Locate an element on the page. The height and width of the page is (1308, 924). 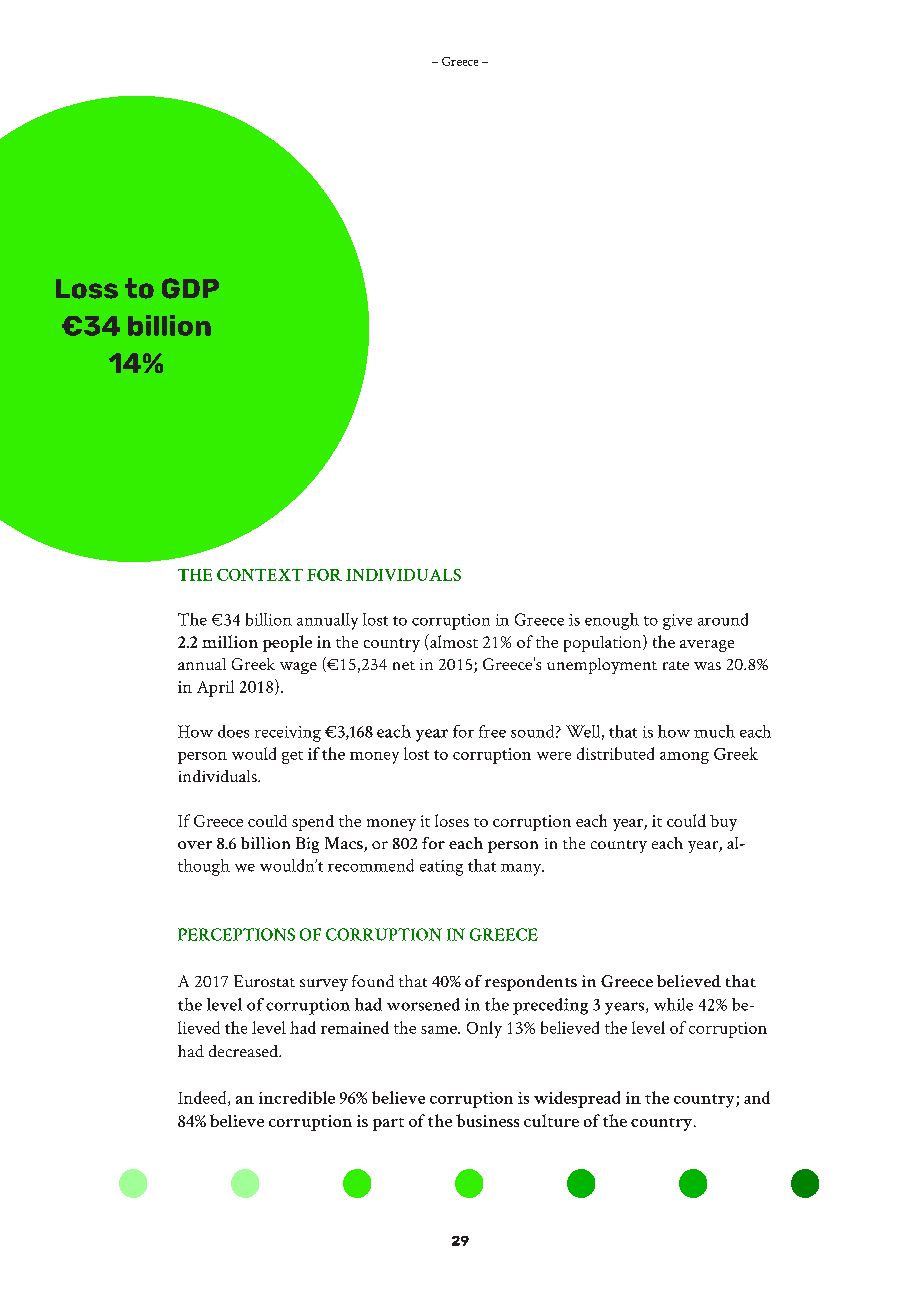
give is located at coordinates (677, 622).
